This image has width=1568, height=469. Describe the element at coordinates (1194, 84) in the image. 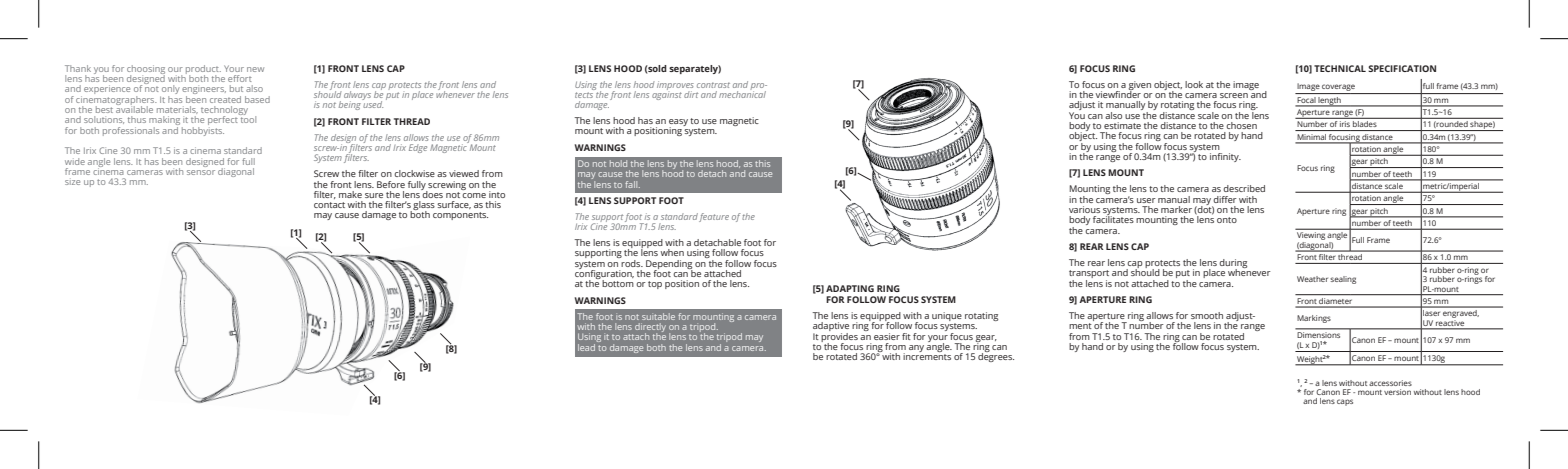

I see `look` at that location.
